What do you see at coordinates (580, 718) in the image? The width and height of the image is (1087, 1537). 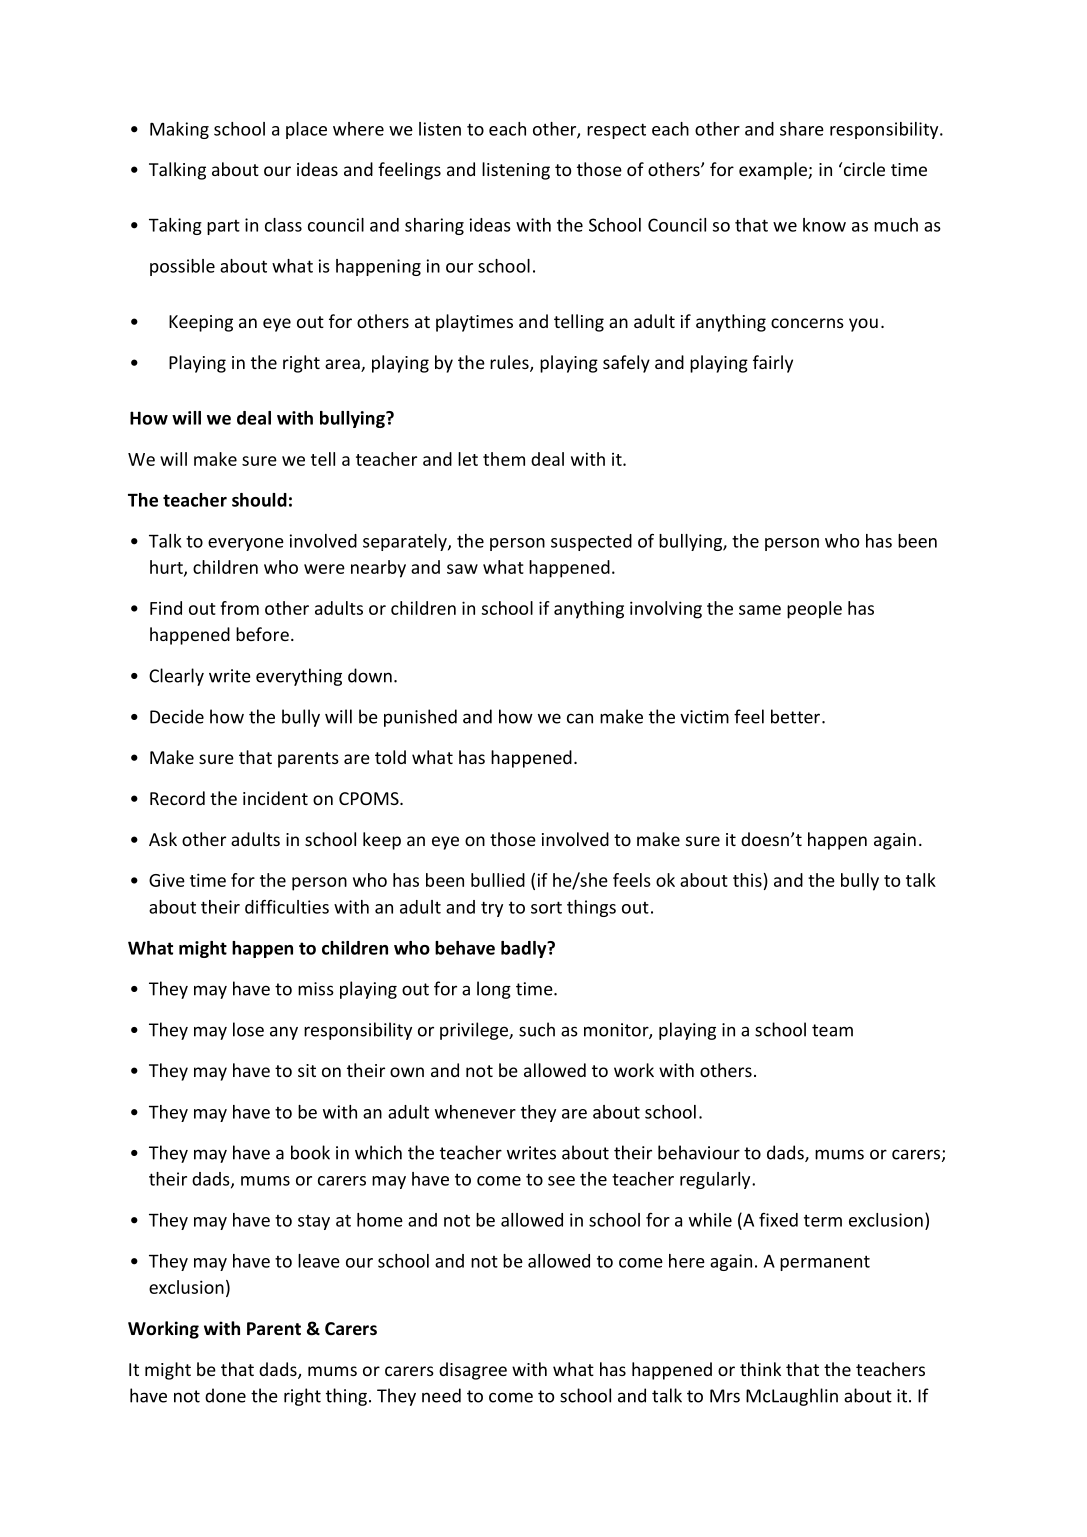 I see `can` at bounding box center [580, 718].
